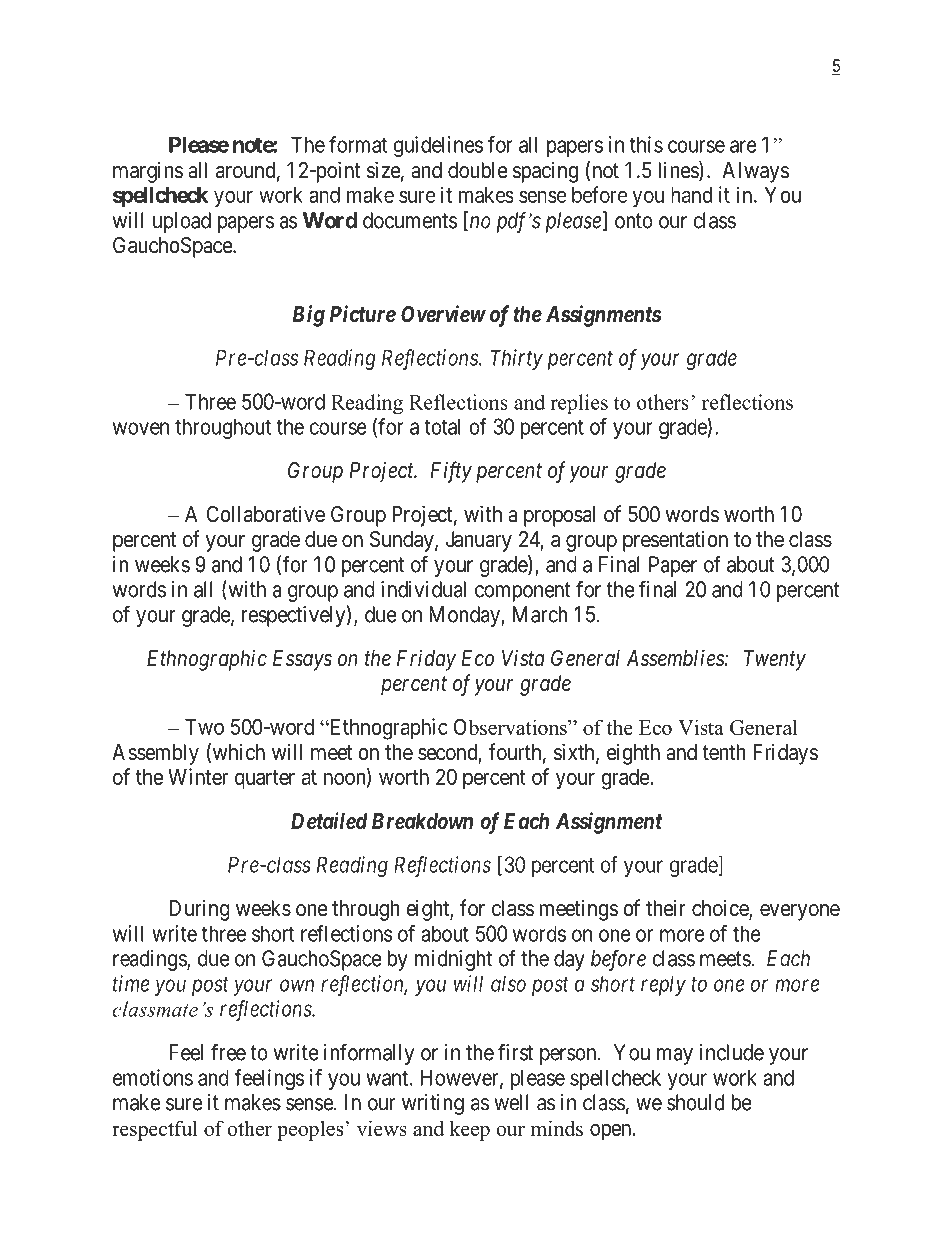 The height and width of the screenshot is (1233, 952). Describe the element at coordinates (423, 589) in the screenshot. I see `individual` at that location.
